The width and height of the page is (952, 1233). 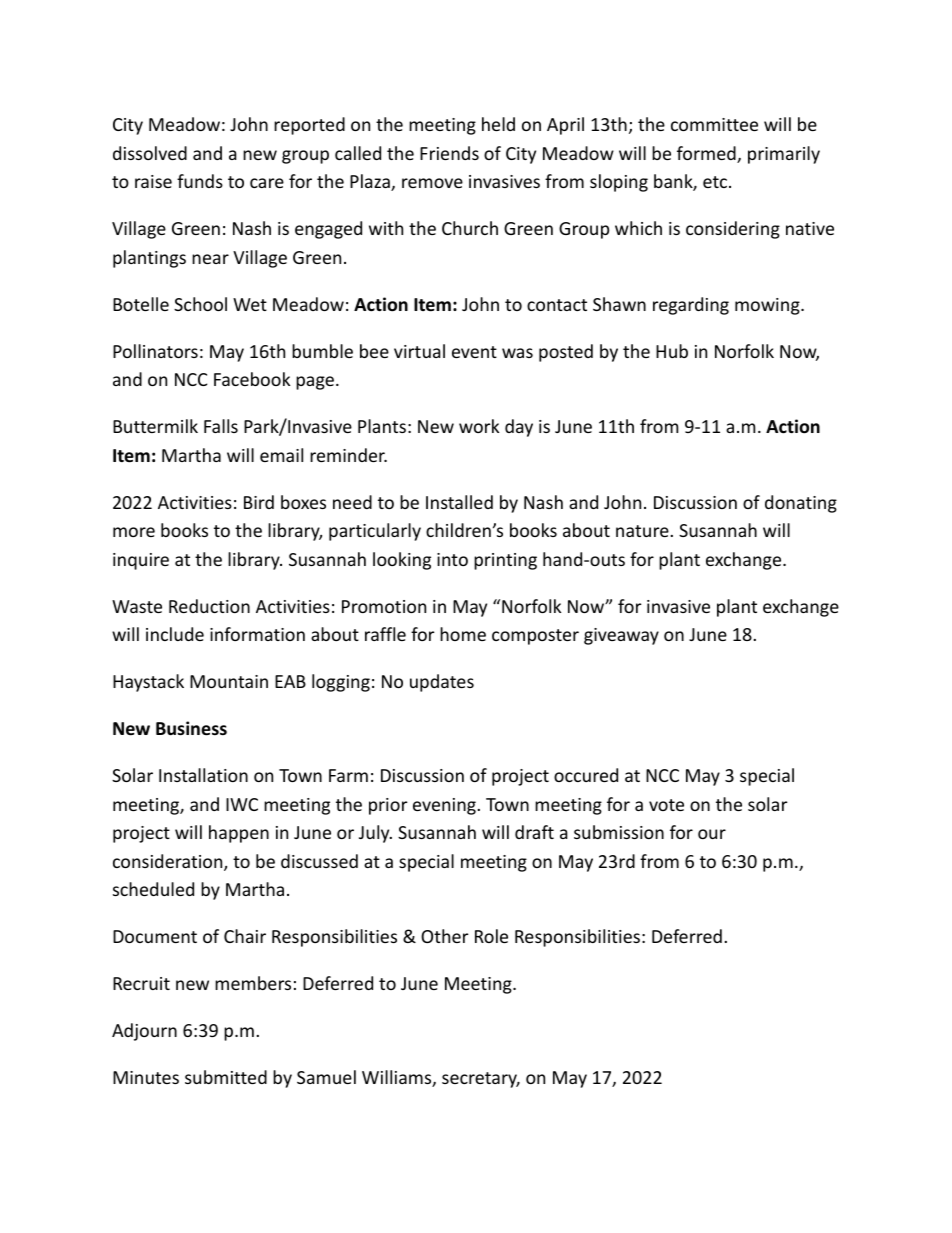 What do you see at coordinates (445, 806) in the page?
I see `evening` at bounding box center [445, 806].
